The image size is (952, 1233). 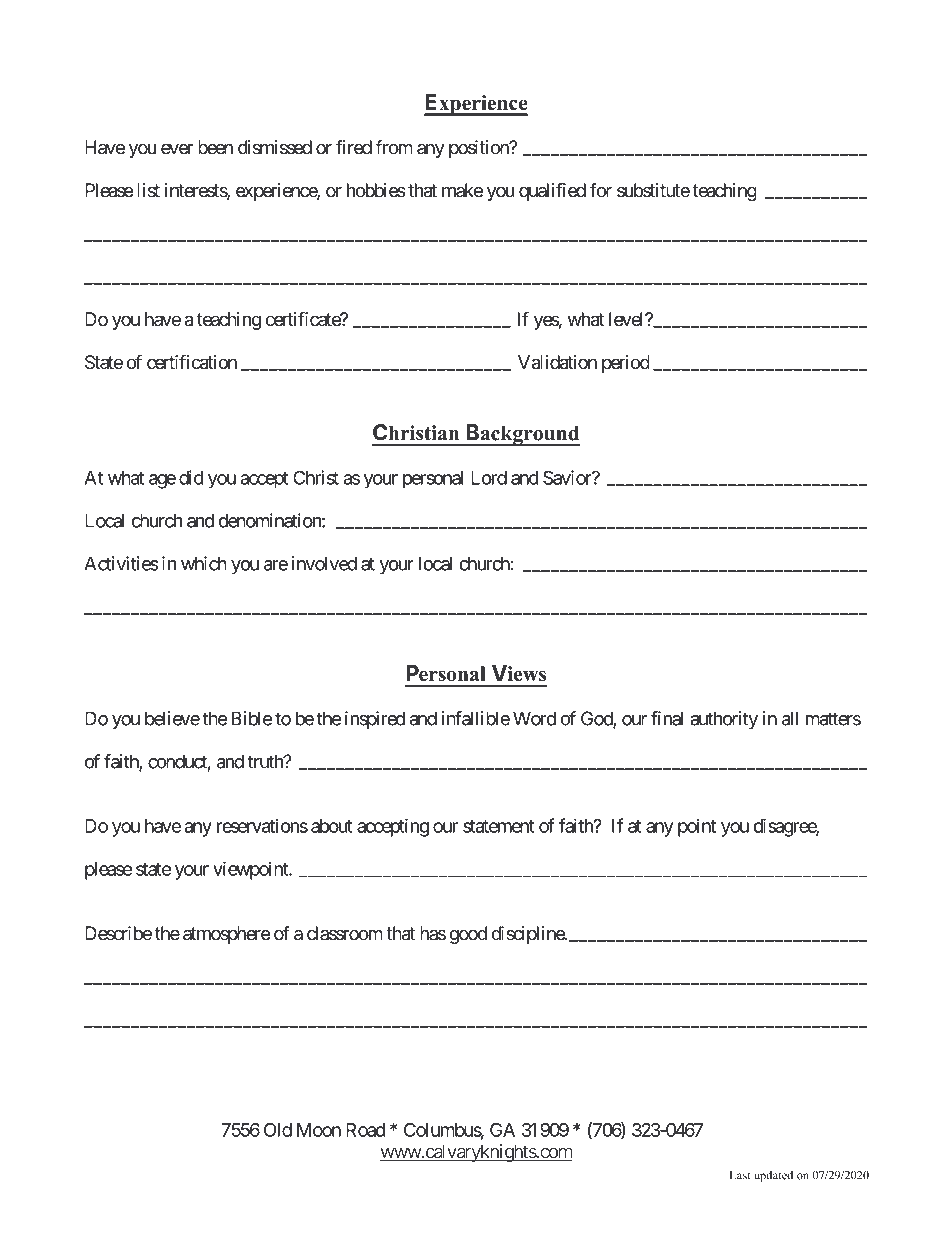 What do you see at coordinates (204, 563) in the document?
I see `which` at bounding box center [204, 563].
